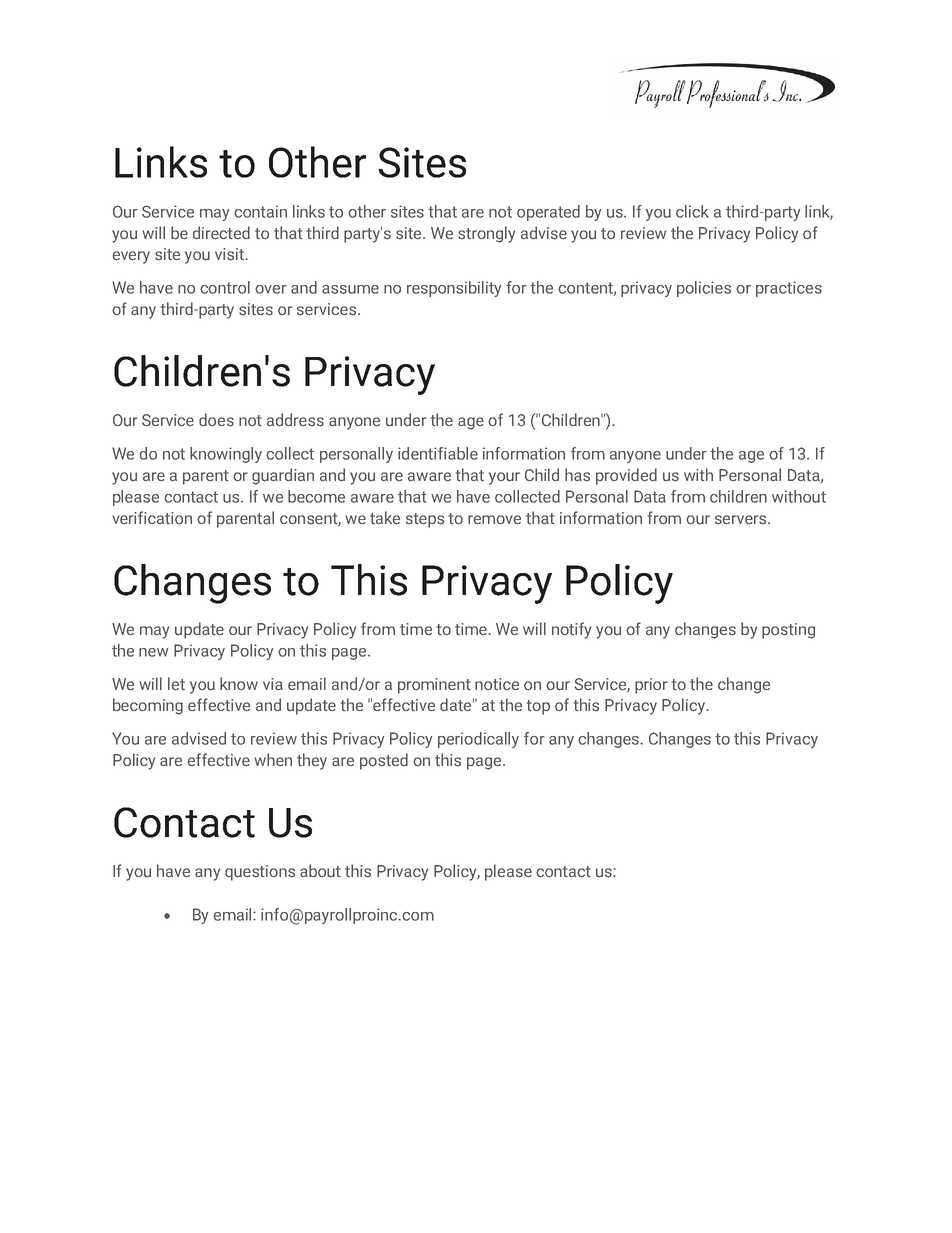 The width and height of the screenshot is (952, 1233). I want to click on prior, so click(651, 686).
